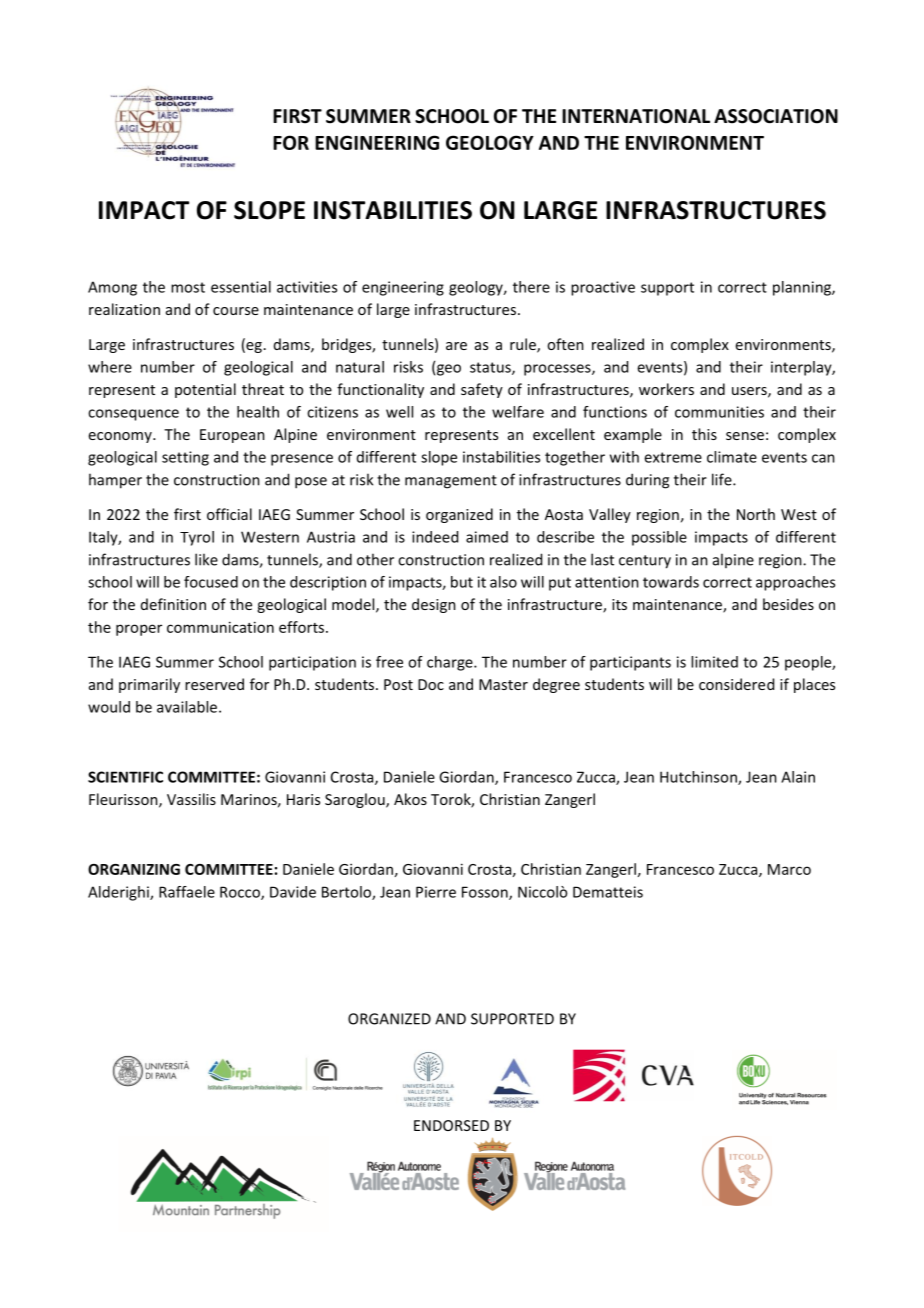  I want to click on ASSOCIATION, so click(776, 116).
